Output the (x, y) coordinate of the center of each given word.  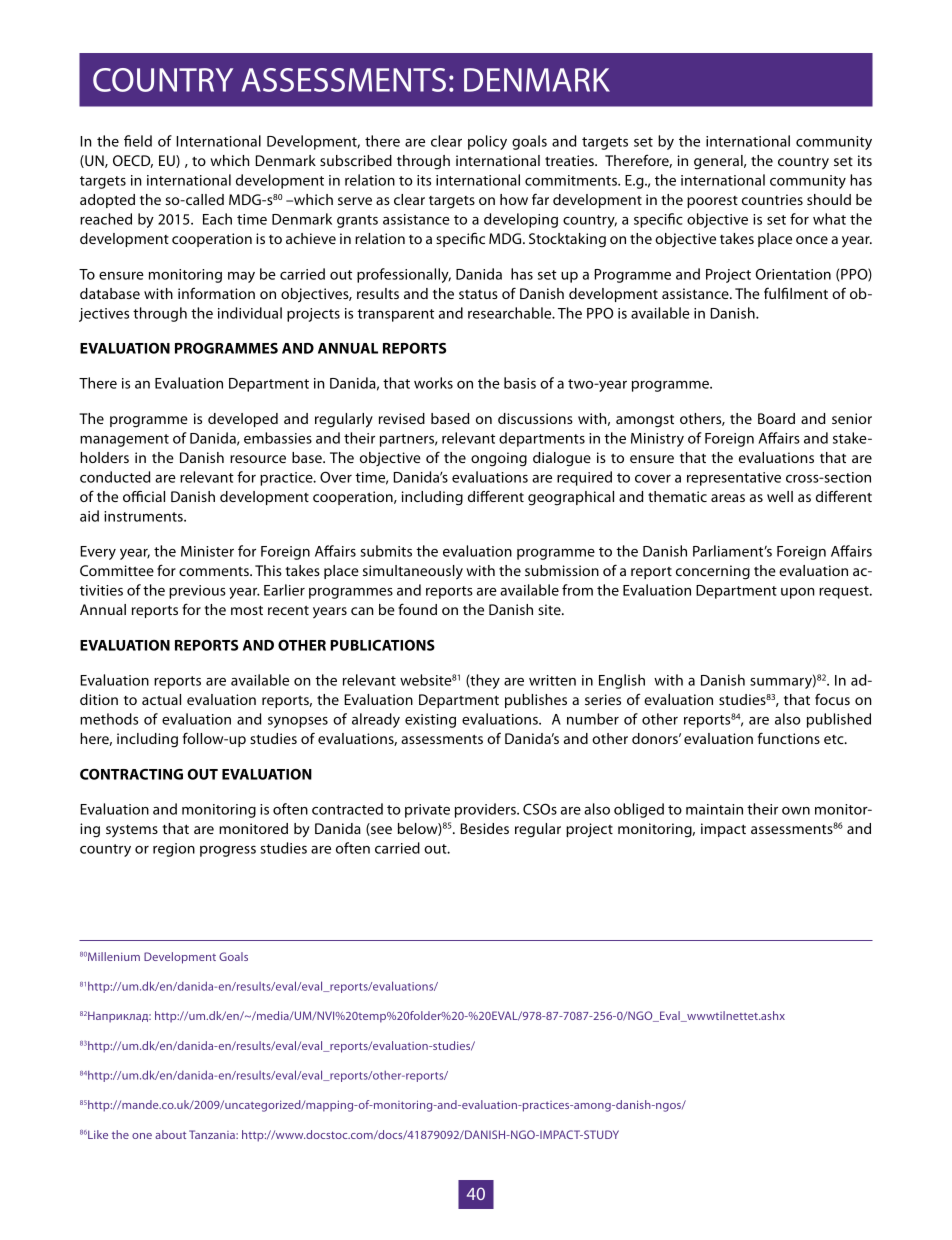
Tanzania (213, 1134)
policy (487, 142)
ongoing (499, 459)
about (170, 1134)
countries (772, 199)
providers (486, 810)
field (138, 141)
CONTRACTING (131, 774)
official (144, 496)
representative (734, 479)
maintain (714, 809)
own (796, 811)
